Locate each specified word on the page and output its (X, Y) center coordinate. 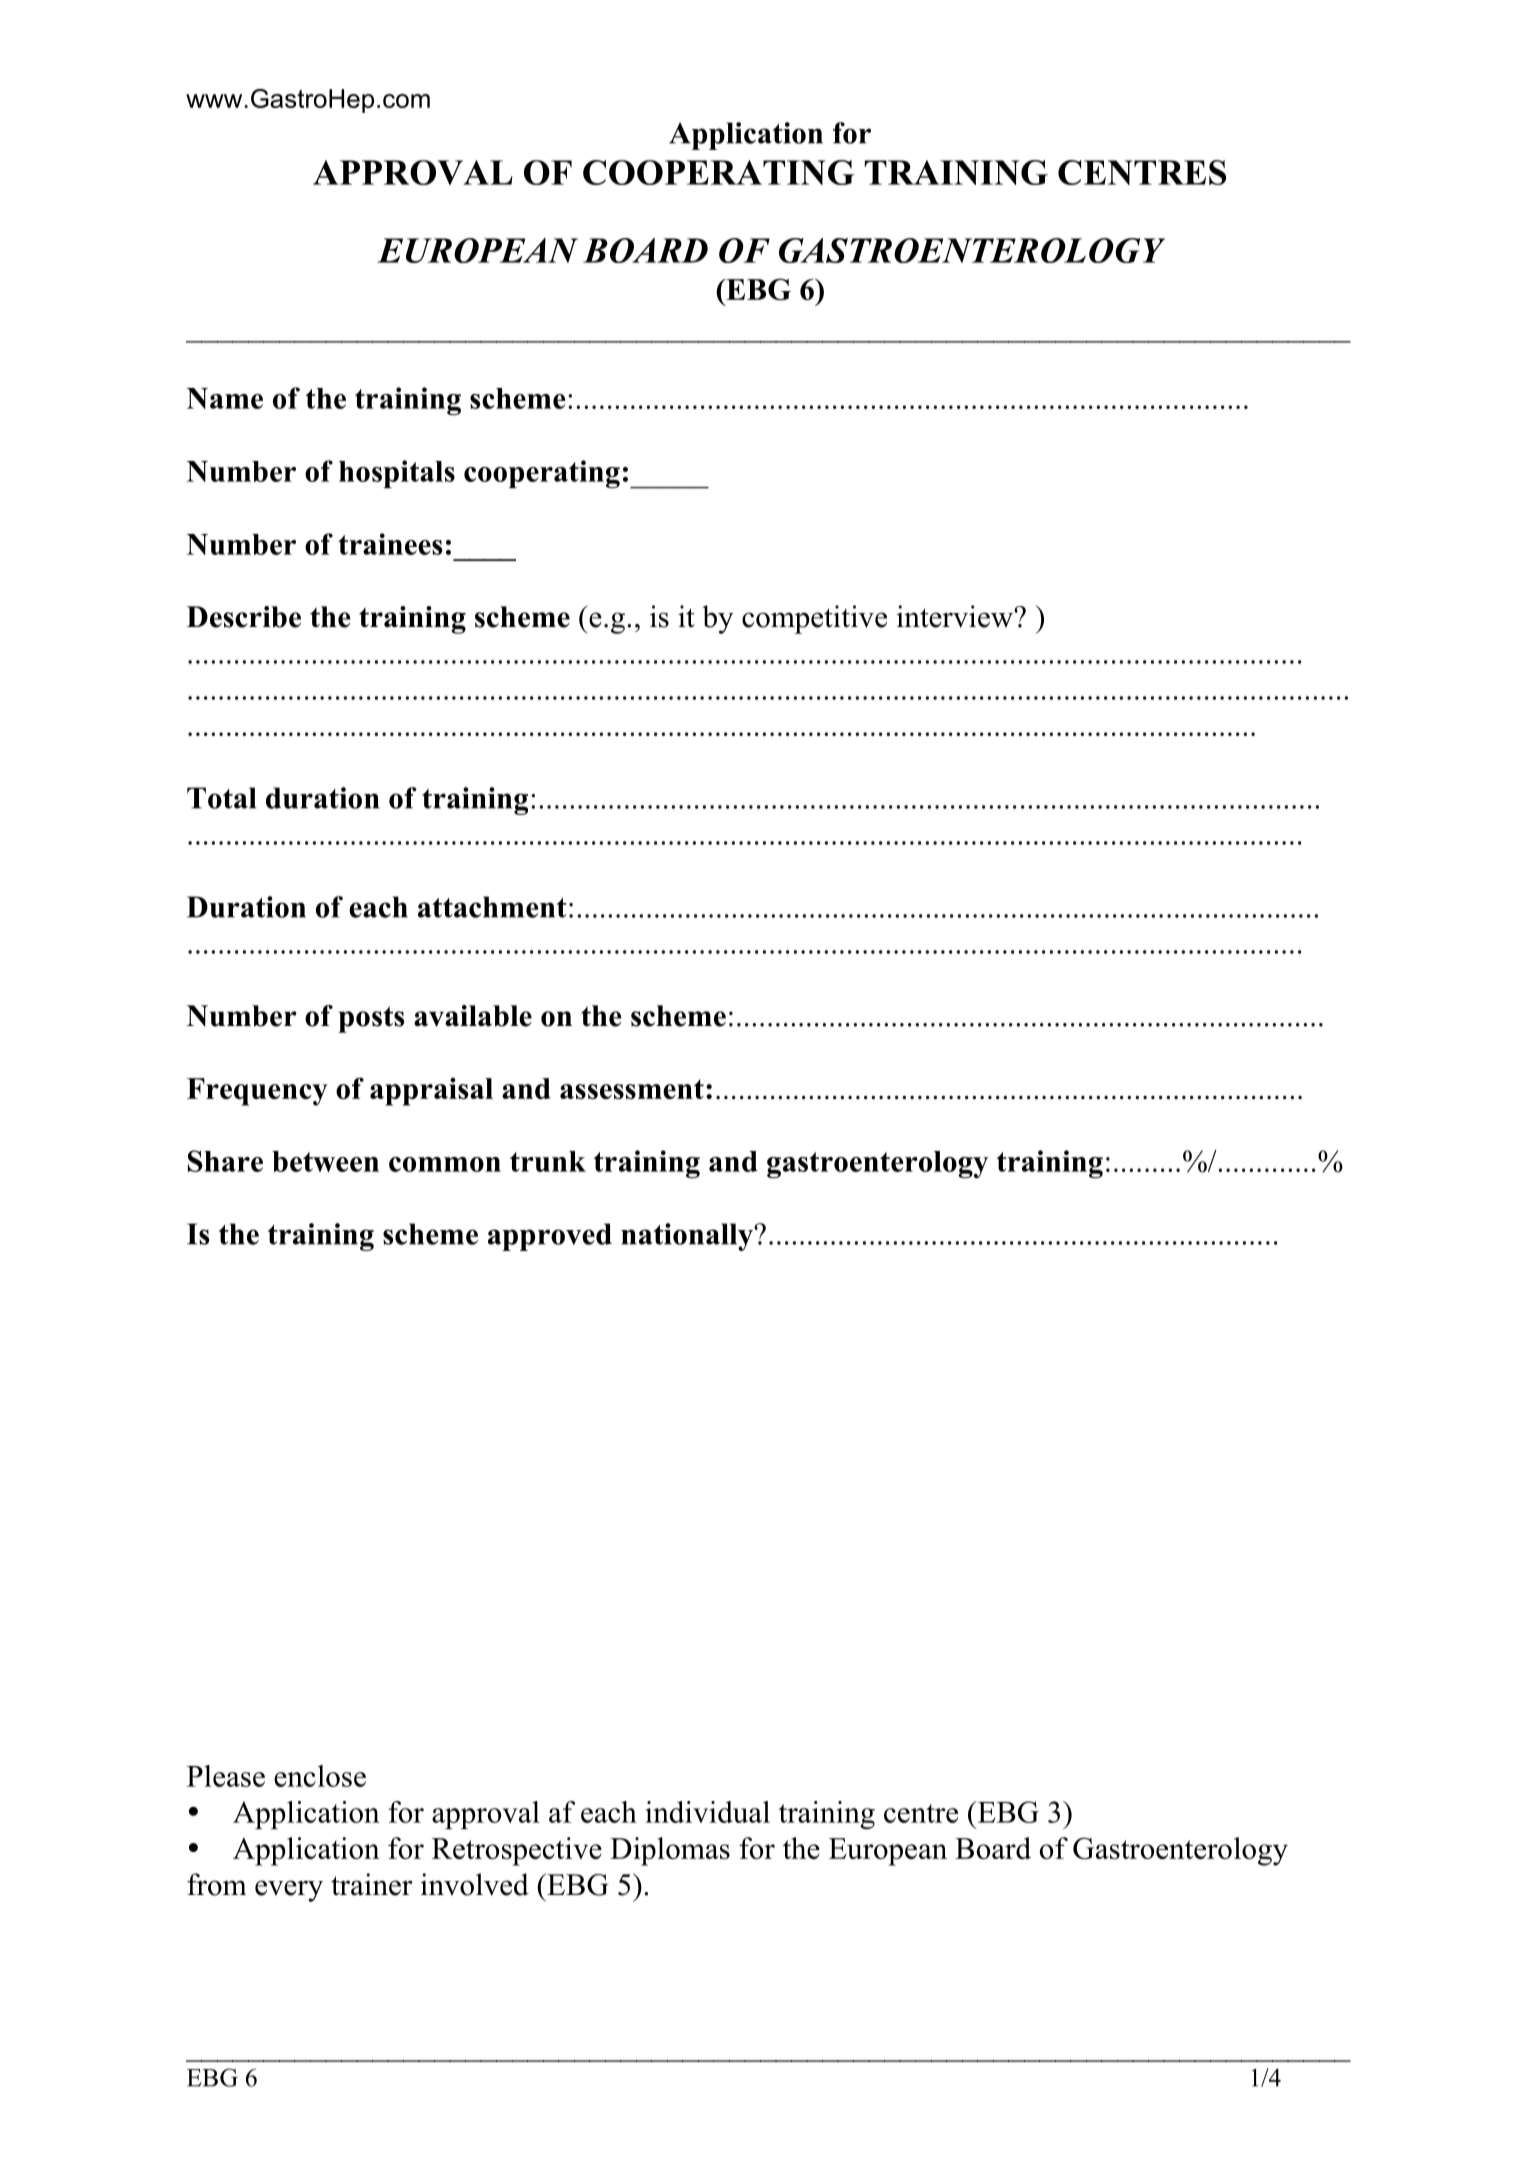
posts (371, 1019)
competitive (814, 619)
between (325, 1161)
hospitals (397, 474)
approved (550, 1237)
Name (225, 398)
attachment (492, 907)
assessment (632, 1089)
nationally (688, 1237)
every (289, 1891)
